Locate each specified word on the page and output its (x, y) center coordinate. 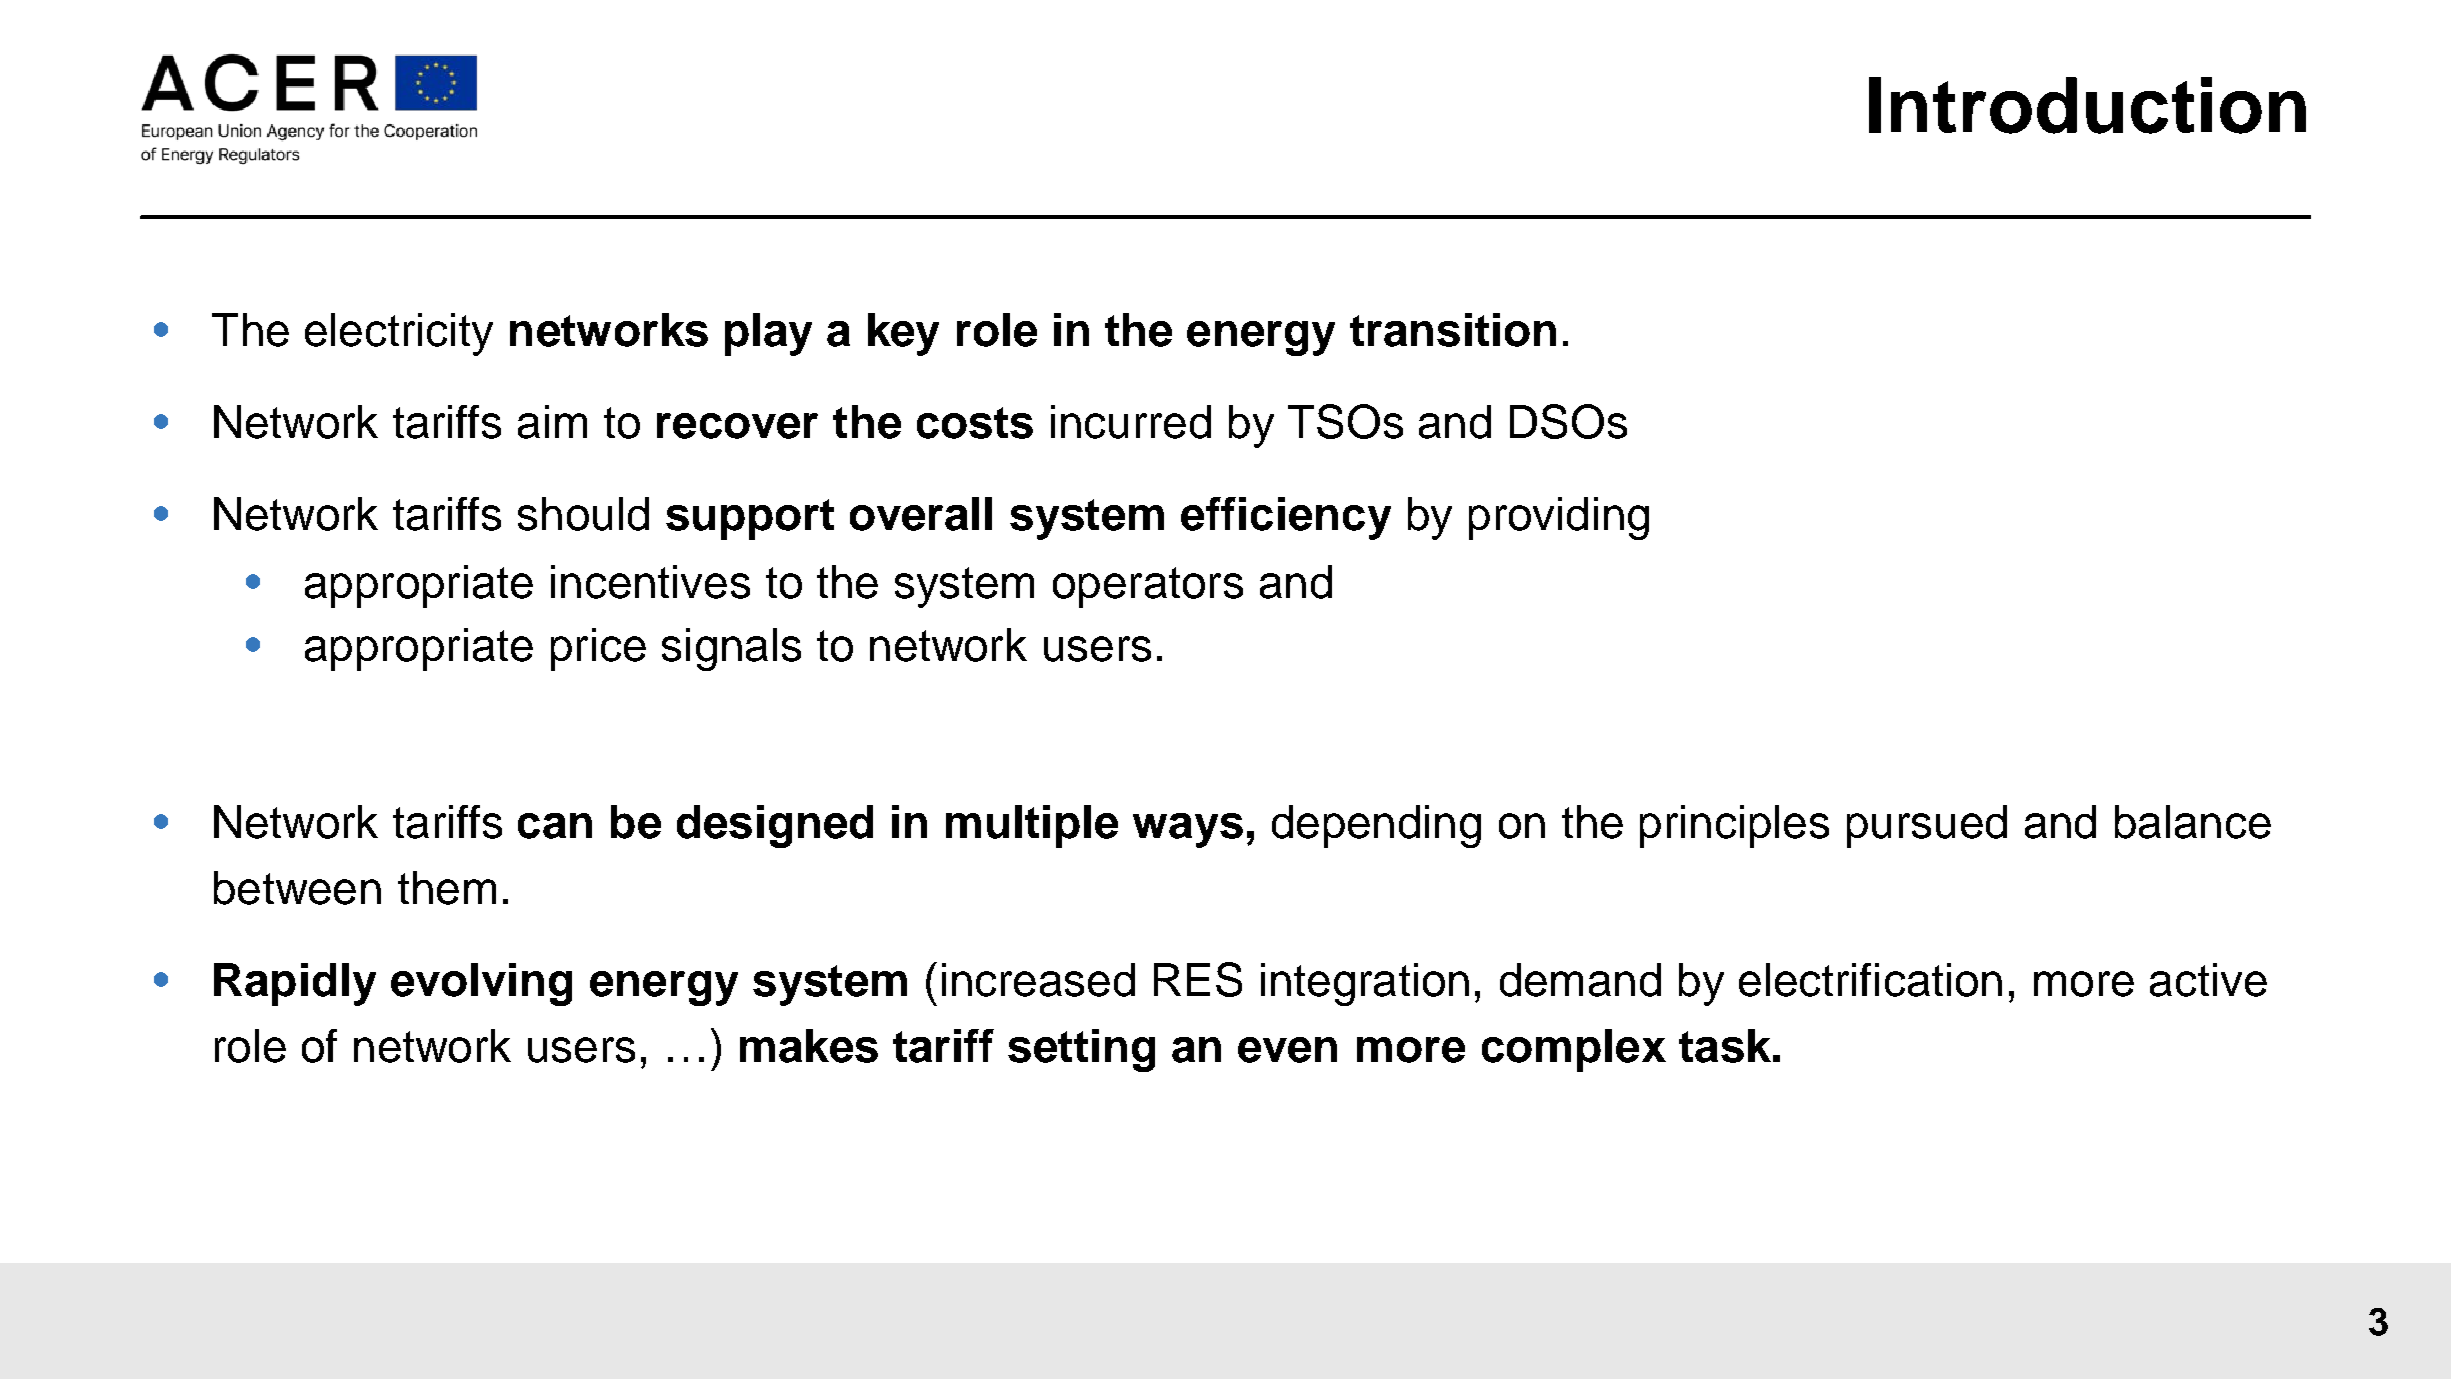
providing (1559, 518)
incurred (1131, 422)
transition (1453, 330)
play (768, 334)
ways (1188, 830)
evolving (481, 984)
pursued (1927, 826)
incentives (650, 582)
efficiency (1286, 518)
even (1287, 1050)
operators (1148, 587)
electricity (399, 334)
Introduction (2087, 105)
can (555, 826)
